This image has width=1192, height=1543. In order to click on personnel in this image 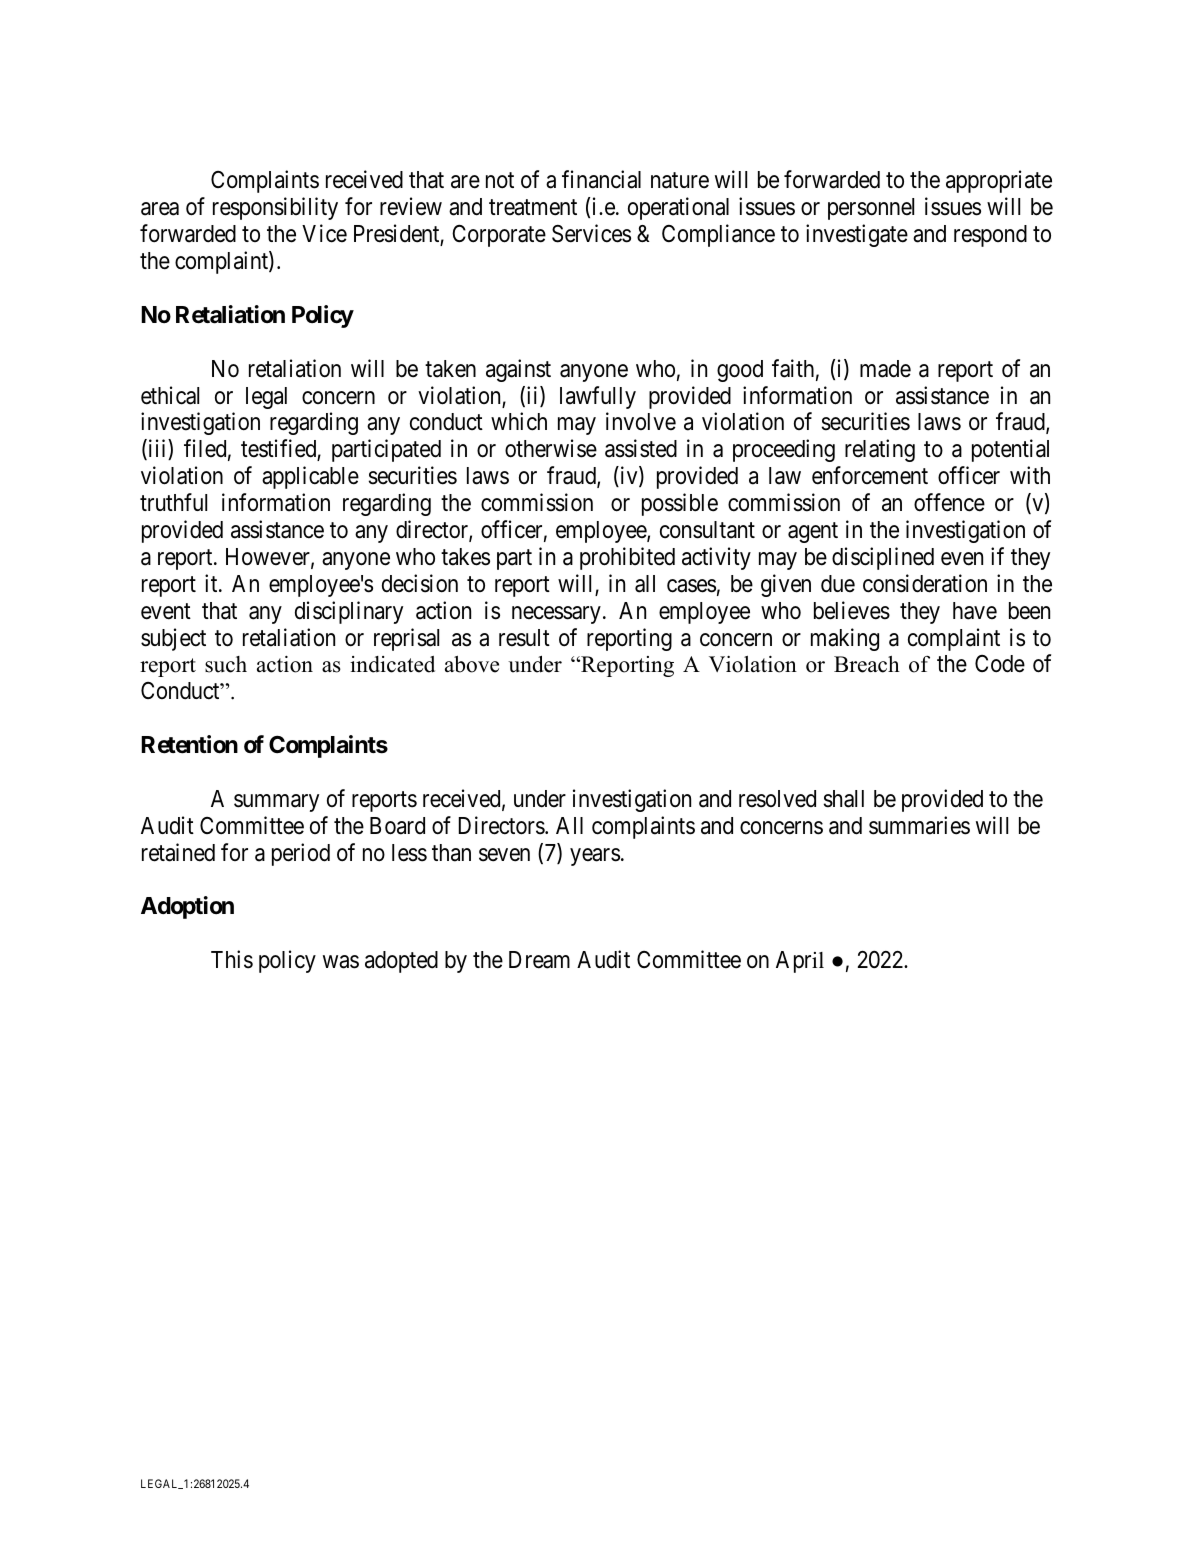, I will do `click(871, 209)`.
